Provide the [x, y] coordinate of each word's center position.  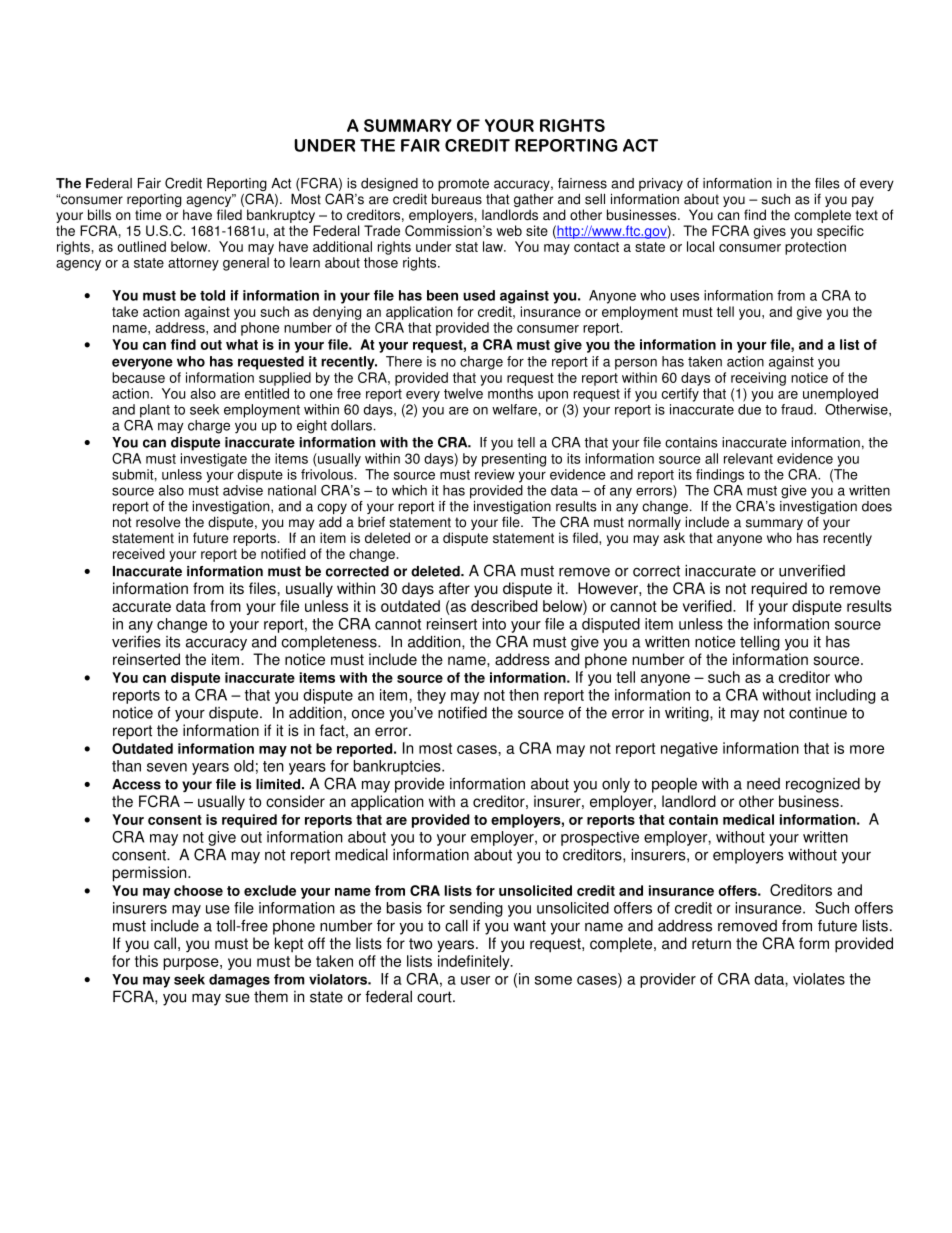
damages [239, 981]
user [475, 980]
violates [819, 979]
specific [840, 232]
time [148, 214]
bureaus [457, 199]
